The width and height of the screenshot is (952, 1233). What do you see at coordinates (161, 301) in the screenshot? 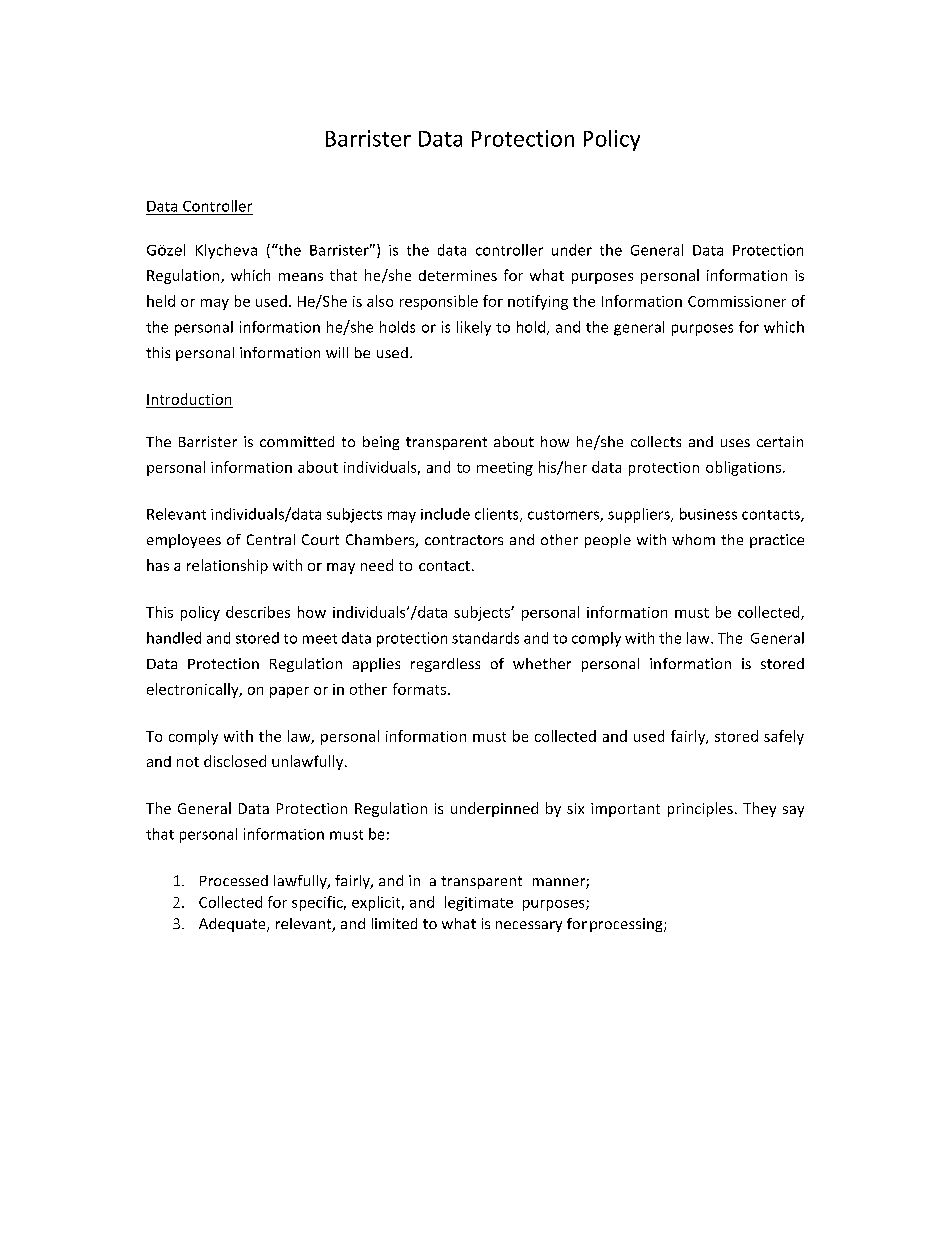
I see `held` at bounding box center [161, 301].
